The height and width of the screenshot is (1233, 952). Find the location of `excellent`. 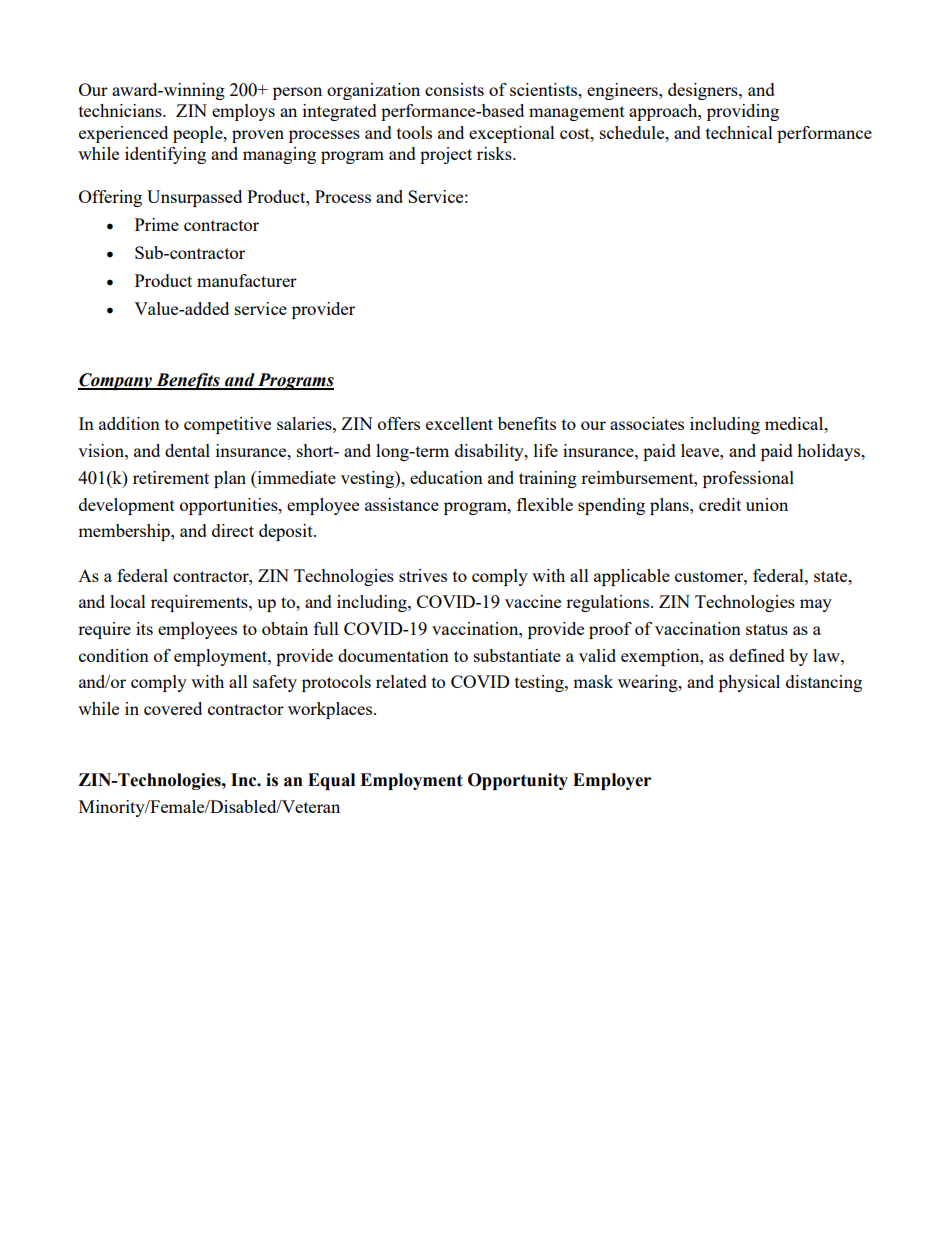

excellent is located at coordinates (459, 423).
